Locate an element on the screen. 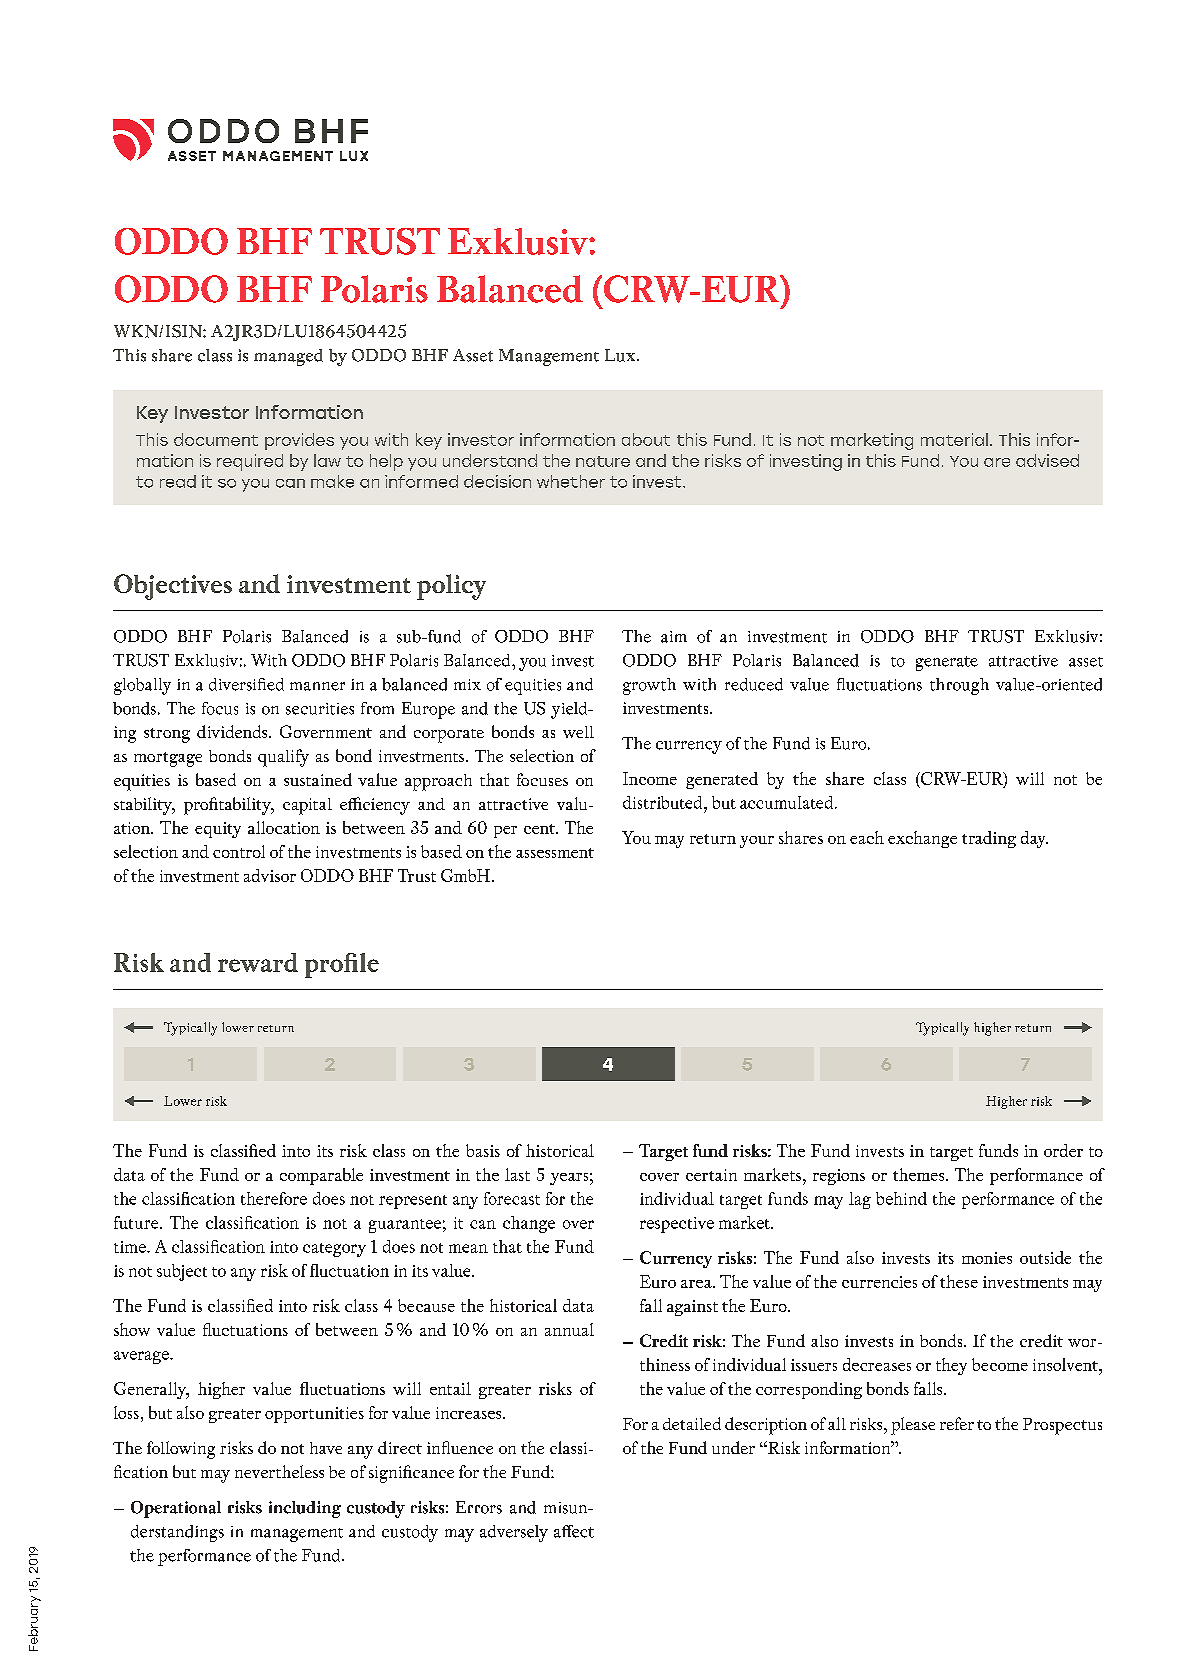 Image resolution: width=1188 pixels, height=1680 pixels. affect is located at coordinates (574, 1531).
